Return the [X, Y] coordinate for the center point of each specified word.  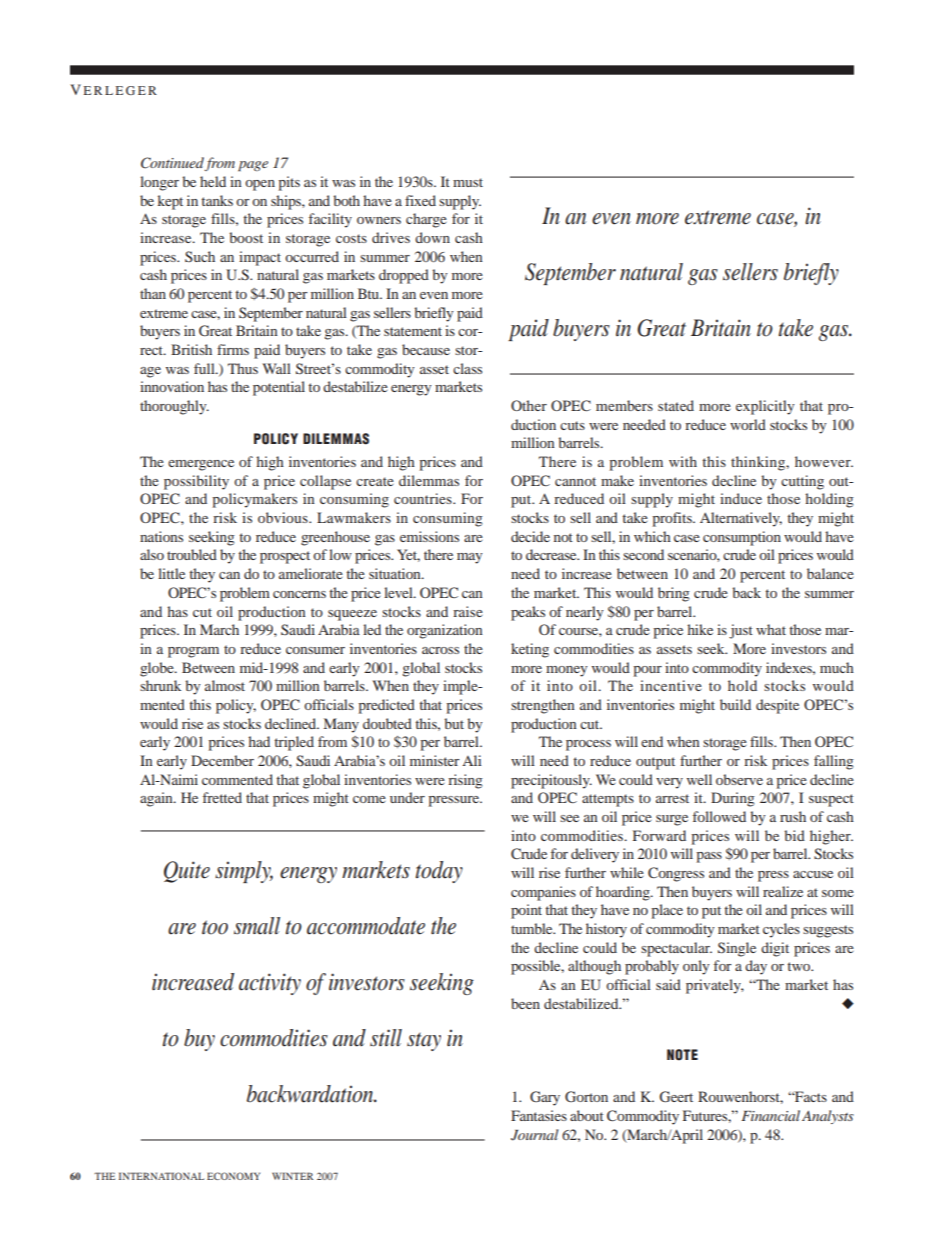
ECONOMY [233, 1176]
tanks [217, 200]
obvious [284, 517]
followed [719, 816]
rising [465, 781]
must [468, 182]
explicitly [765, 407]
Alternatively [741, 519]
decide [530, 536]
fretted [222, 797]
